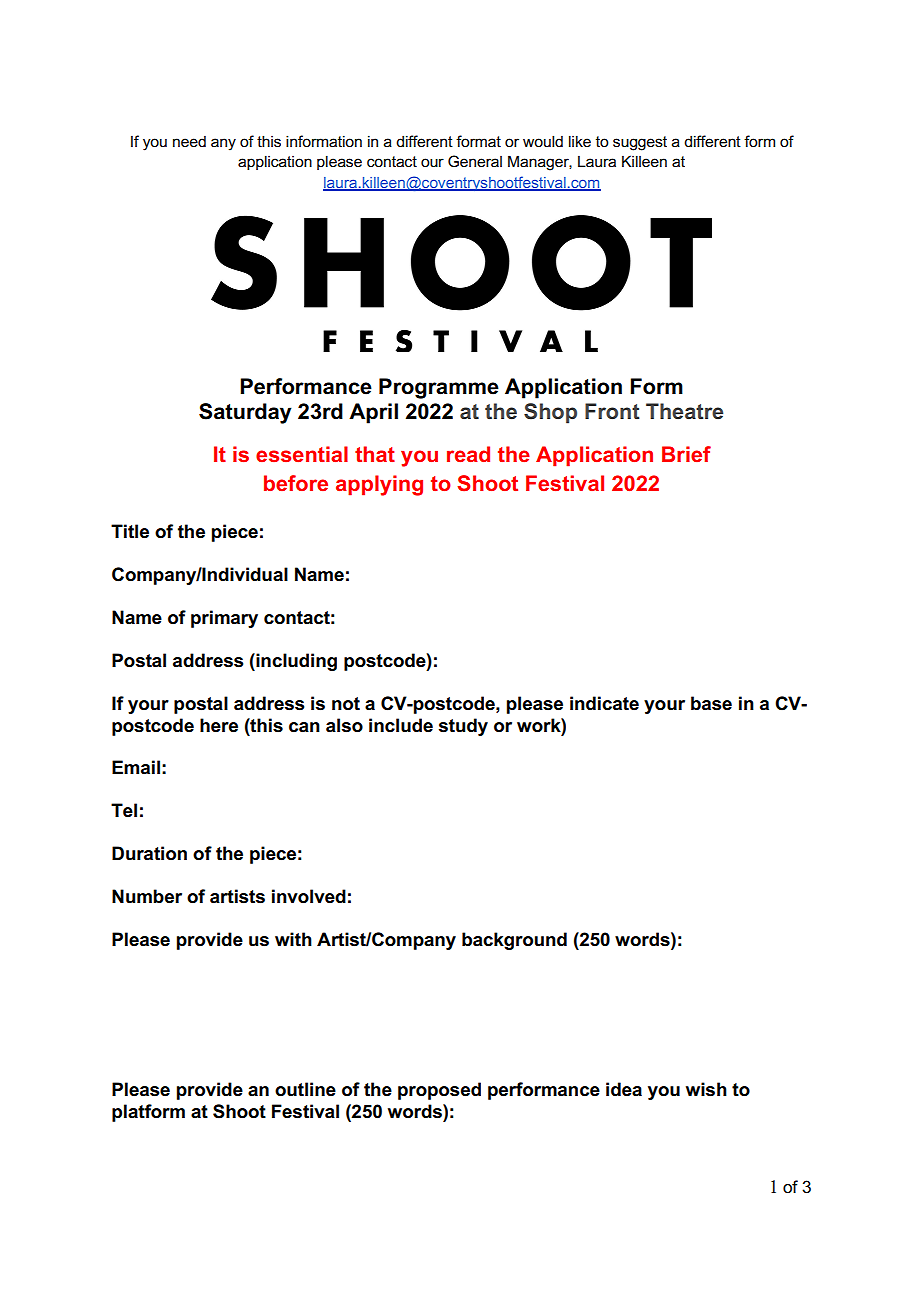  Describe the element at coordinates (245, 413) in the screenshot. I see `Saturday` at that location.
